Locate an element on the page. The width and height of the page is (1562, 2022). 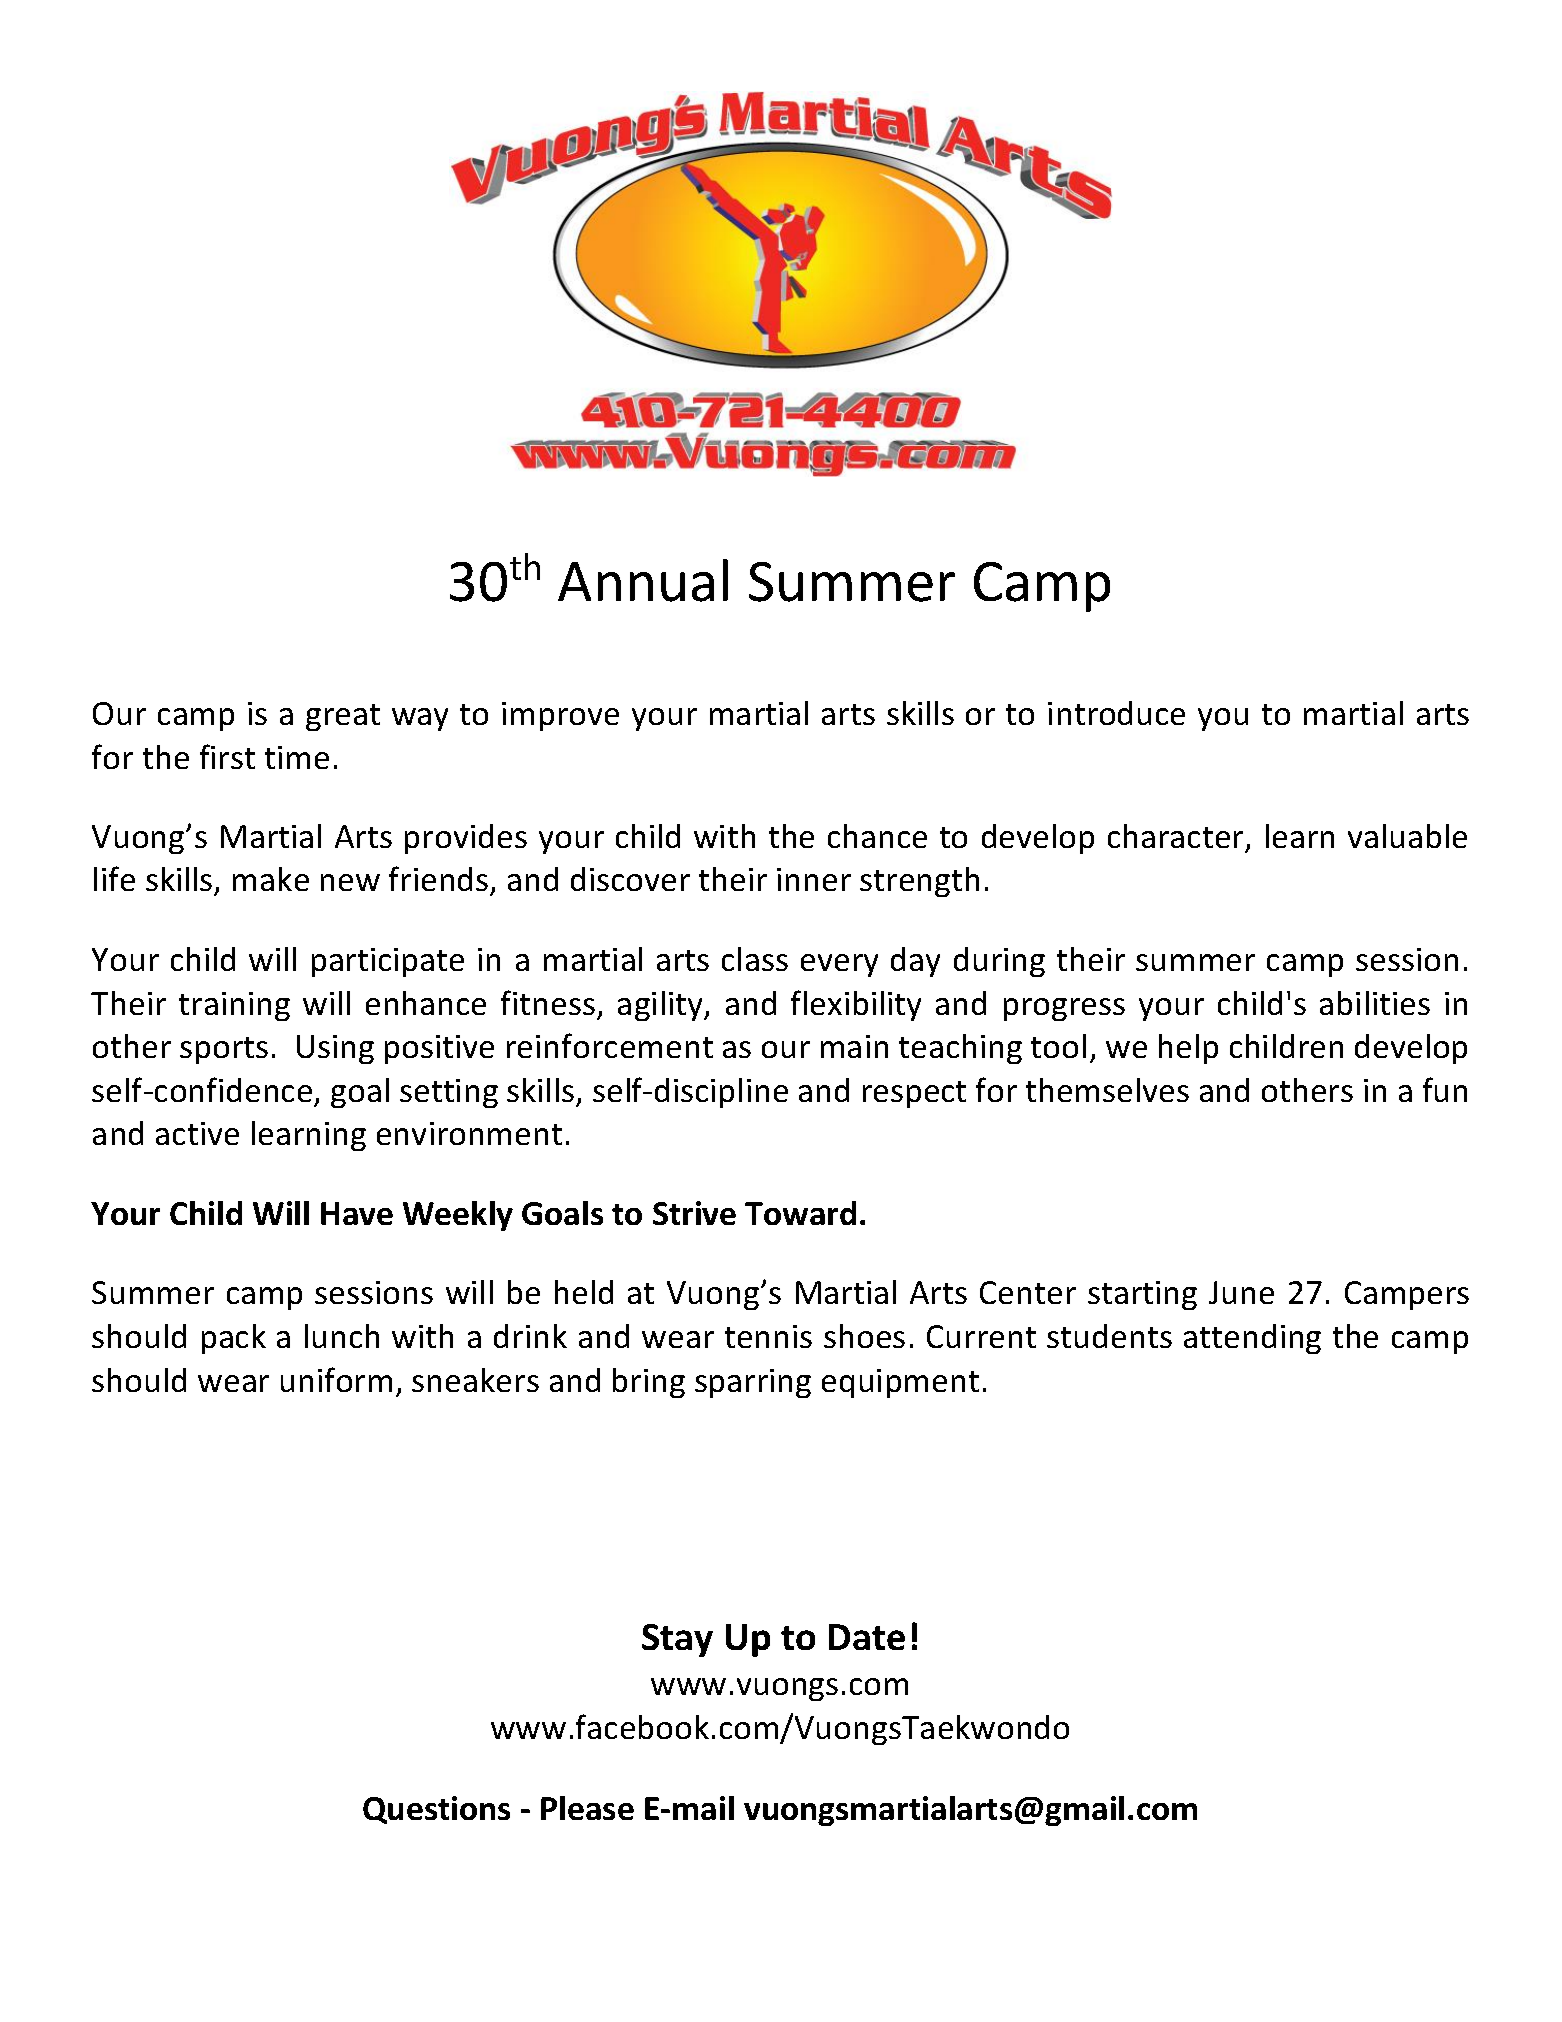
introduce is located at coordinates (1116, 713).
